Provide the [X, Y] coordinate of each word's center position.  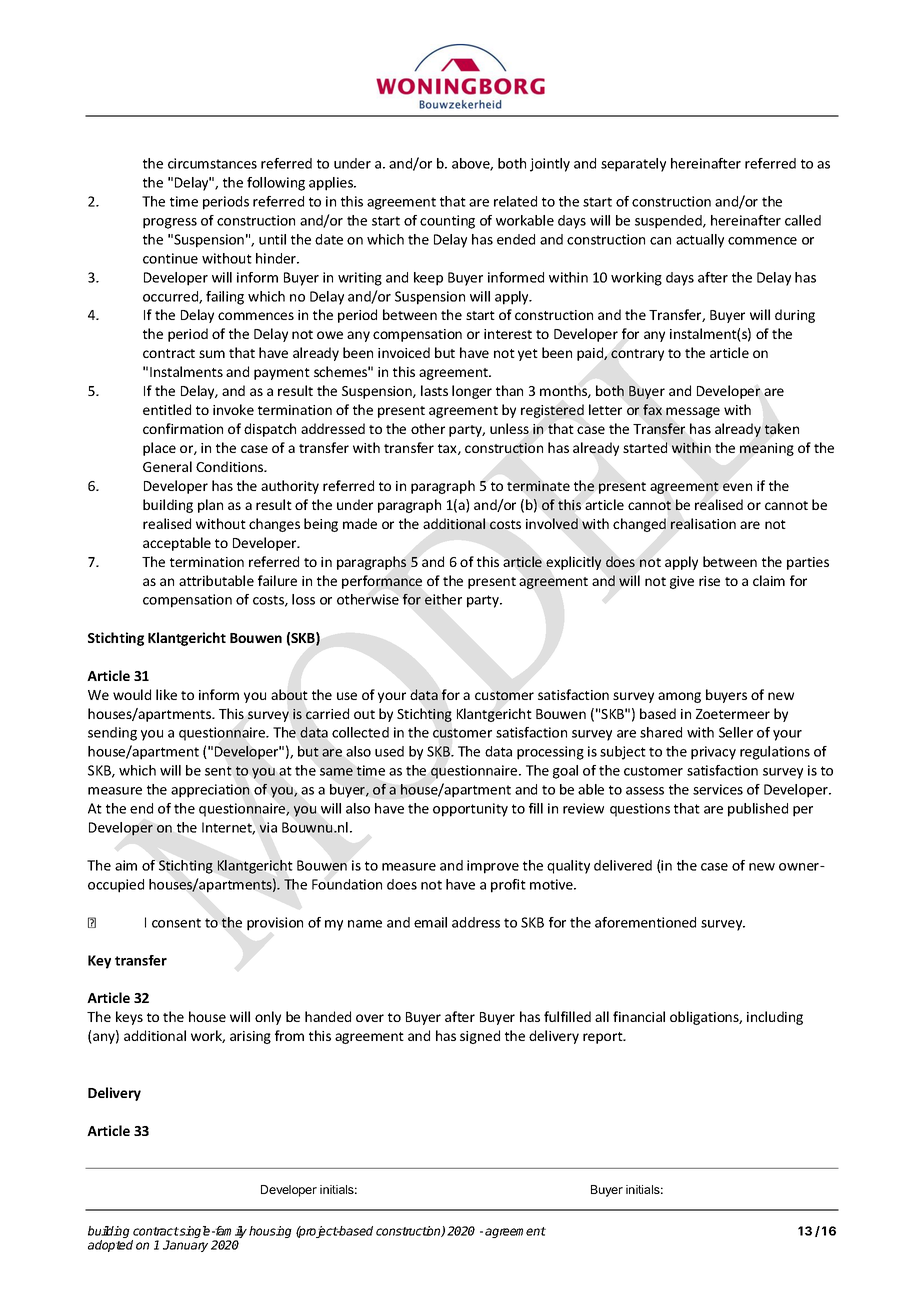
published [758, 810]
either [443, 599]
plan [210, 506]
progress [170, 223]
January [185, 1246]
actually [700, 241]
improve [493, 867]
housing [270, 1232]
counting [447, 222]
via [268, 827]
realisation [703, 524]
